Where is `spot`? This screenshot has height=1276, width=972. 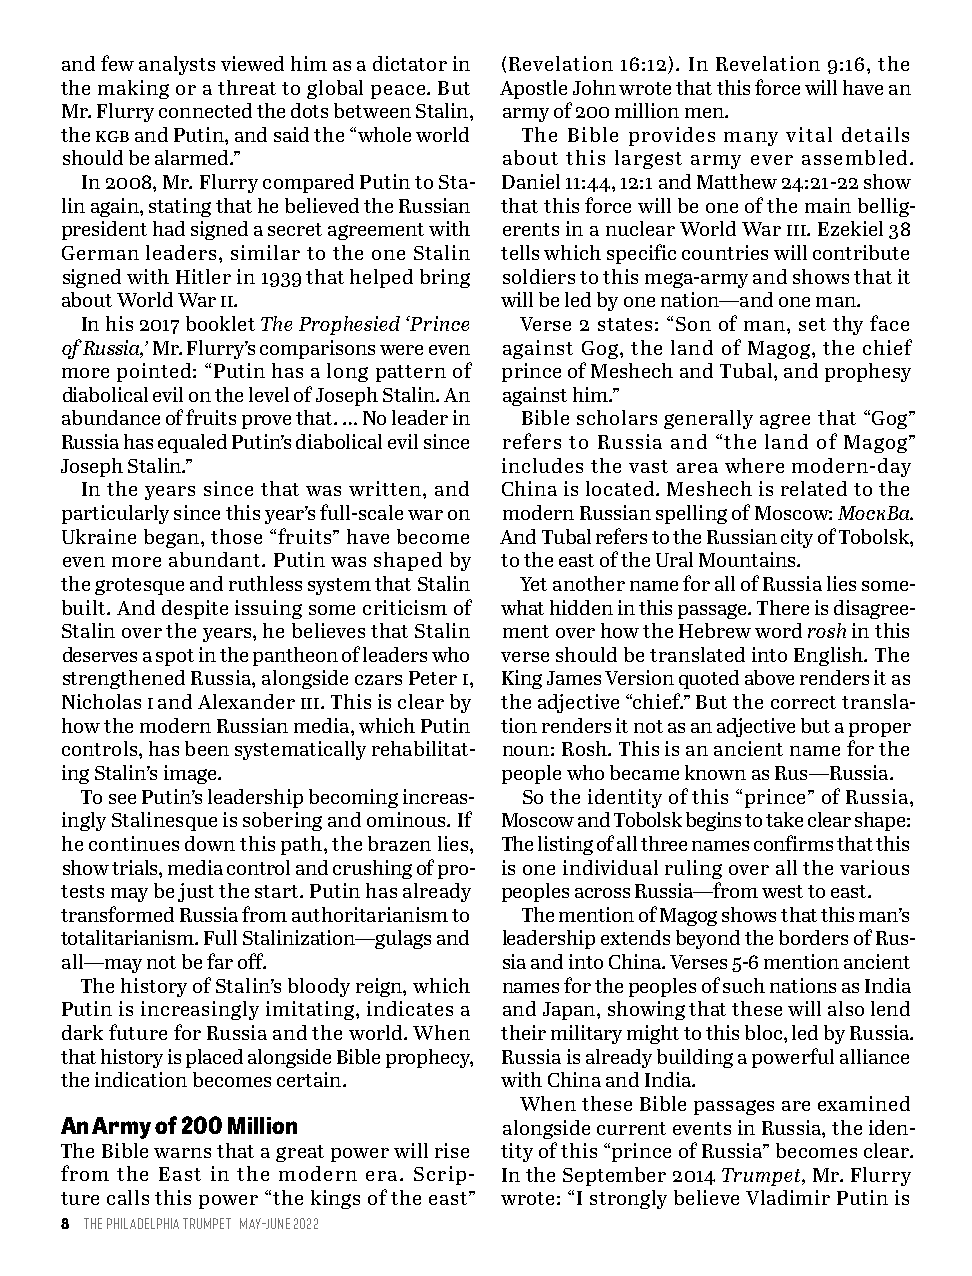 spot is located at coordinates (175, 657).
